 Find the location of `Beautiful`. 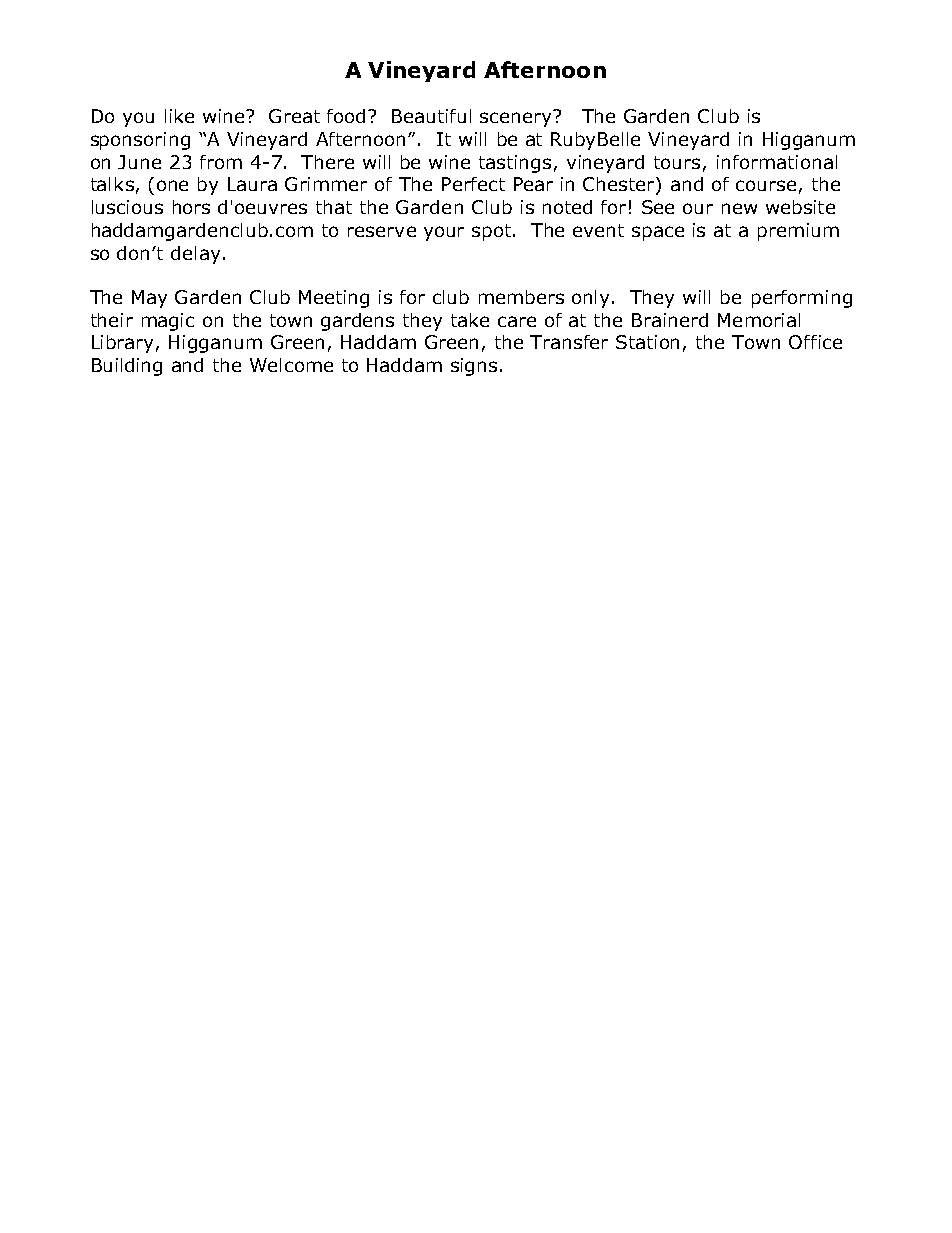

Beautiful is located at coordinates (431, 116).
